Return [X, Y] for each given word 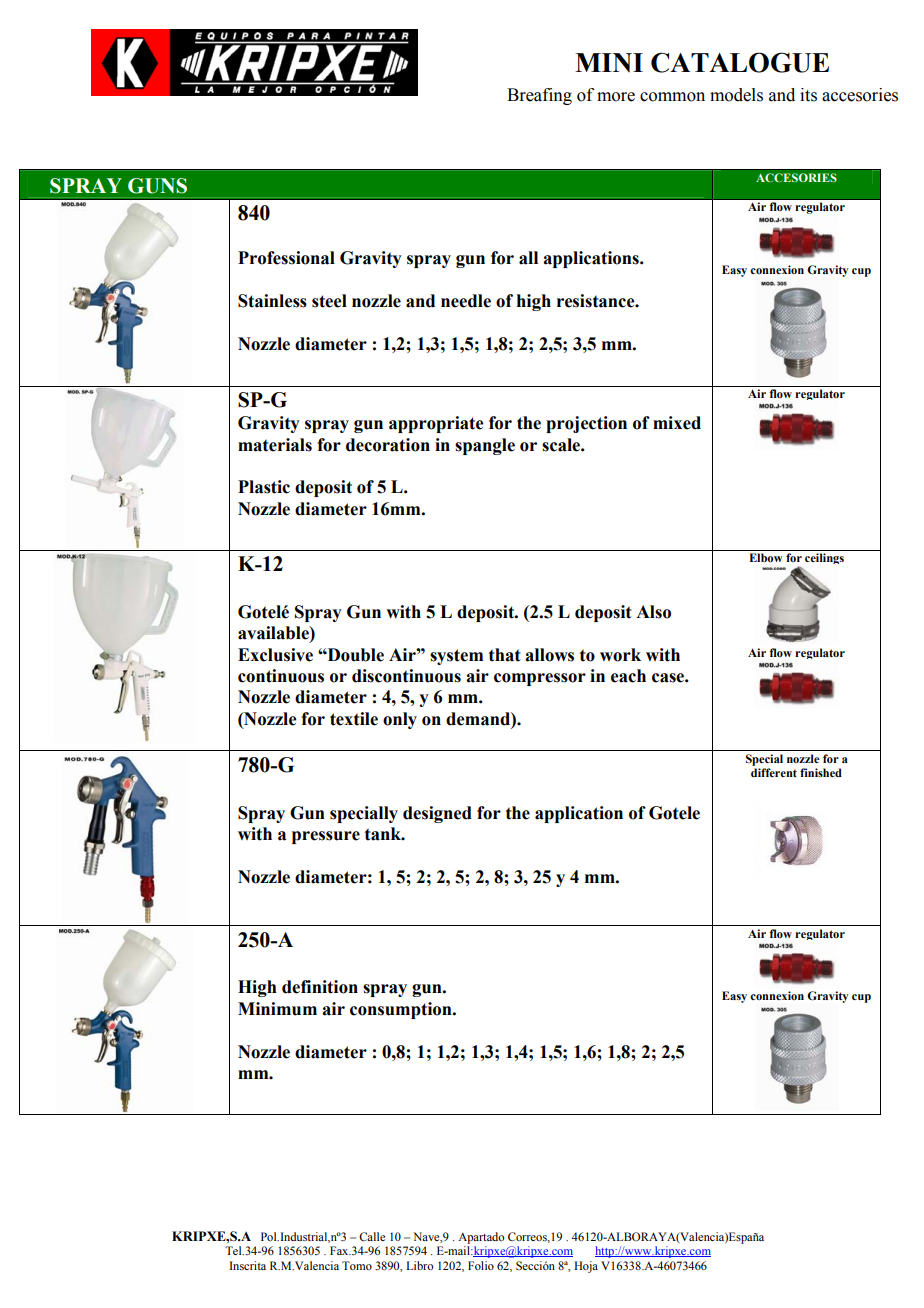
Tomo [357, 1265]
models [736, 95]
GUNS [157, 186]
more [616, 97]
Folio [481, 1265]
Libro [419, 1265]
